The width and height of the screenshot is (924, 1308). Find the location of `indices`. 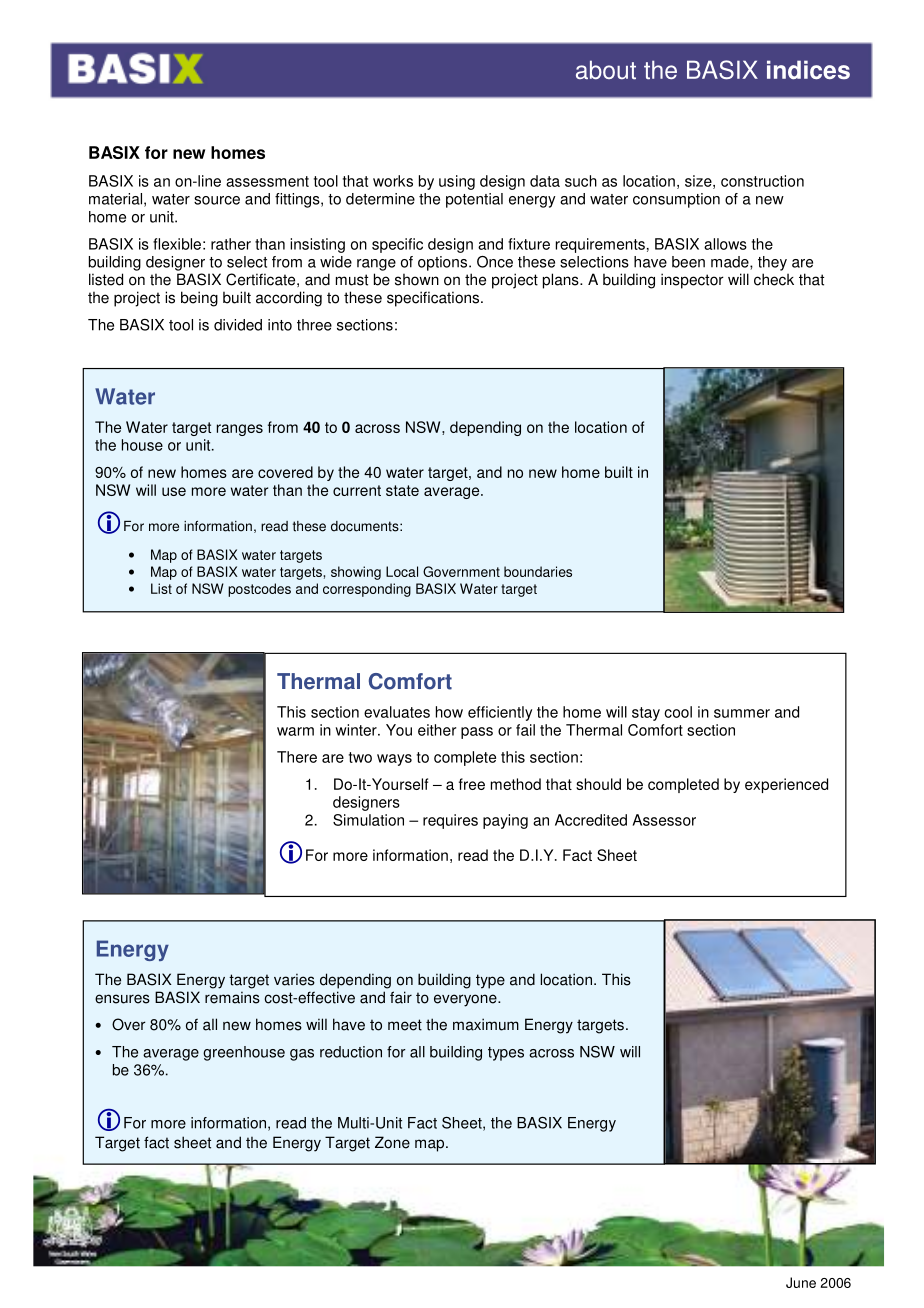

indices is located at coordinates (808, 69).
